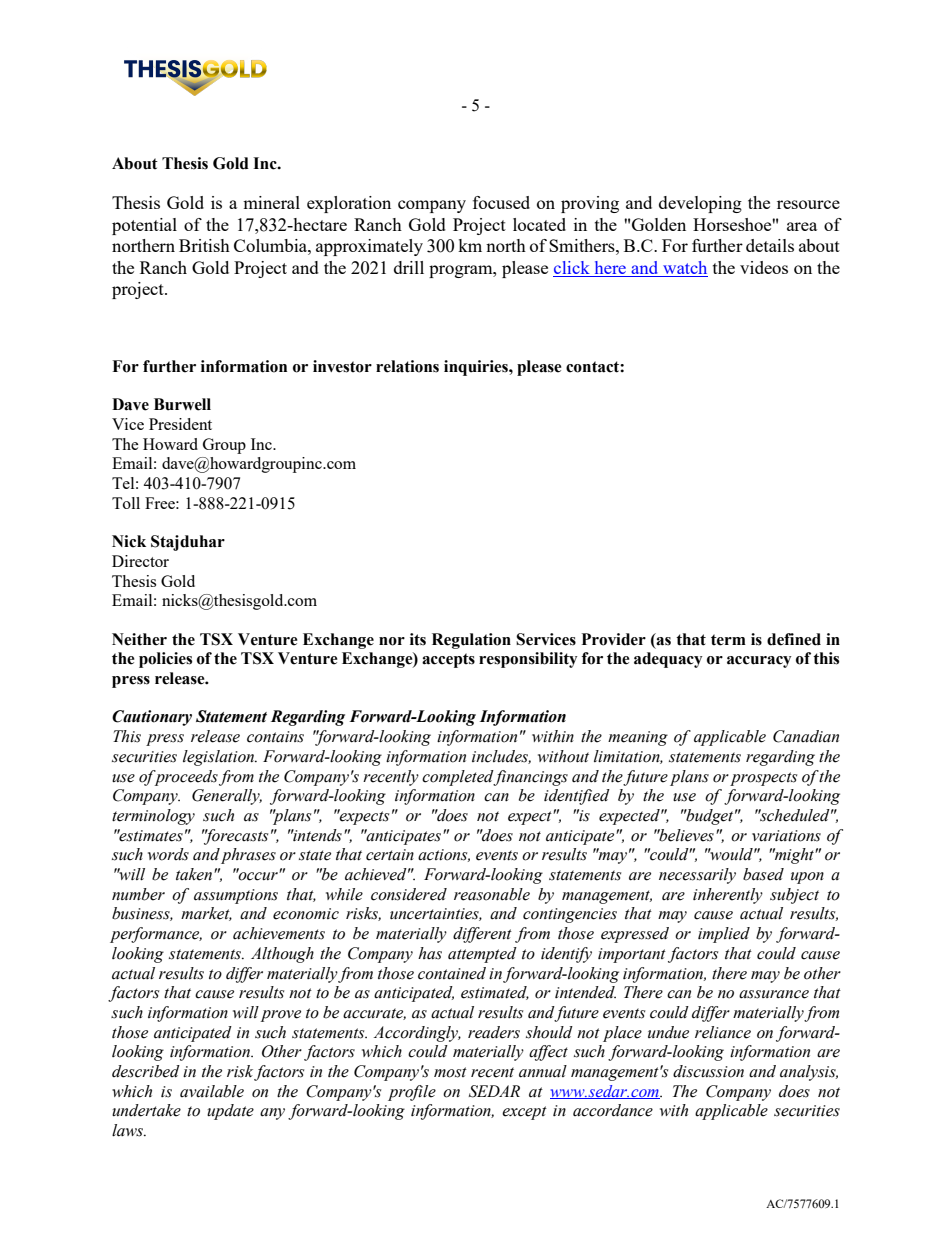  Describe the element at coordinates (450, 1072) in the document. I see `most` at that location.
